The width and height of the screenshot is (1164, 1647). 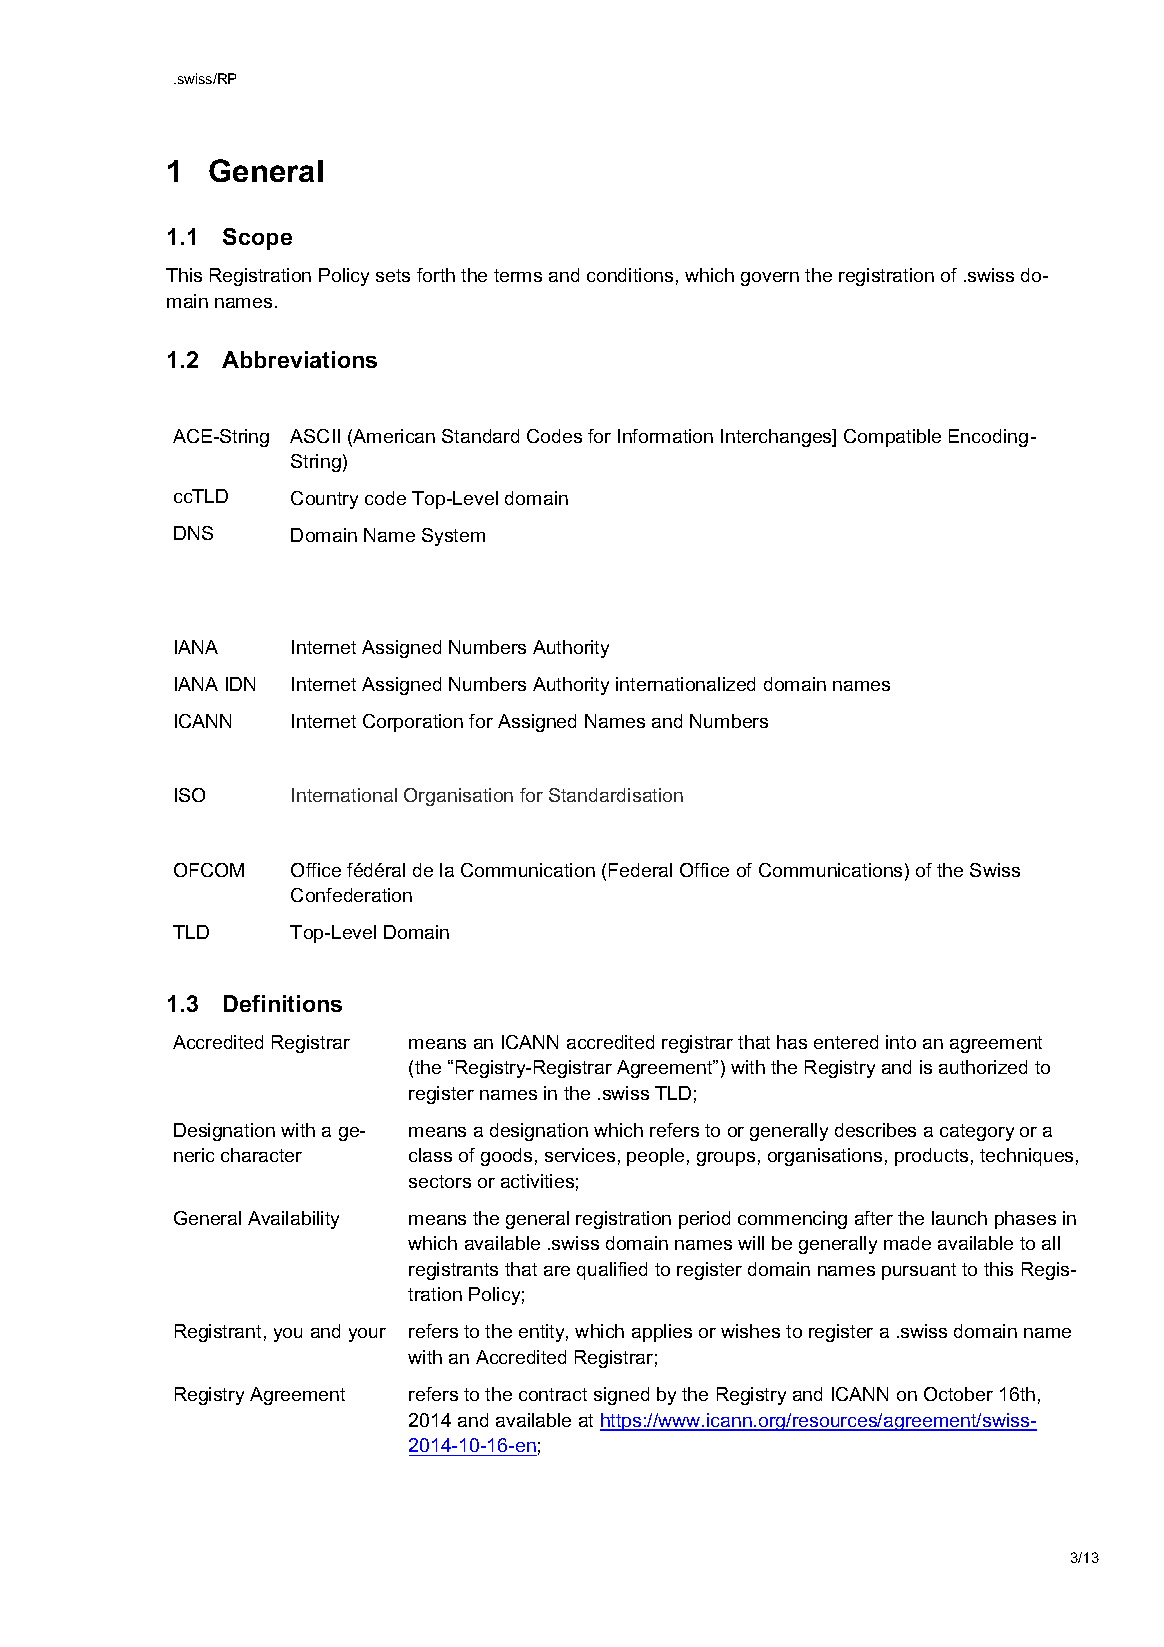 I want to click on applies, so click(x=662, y=1333).
